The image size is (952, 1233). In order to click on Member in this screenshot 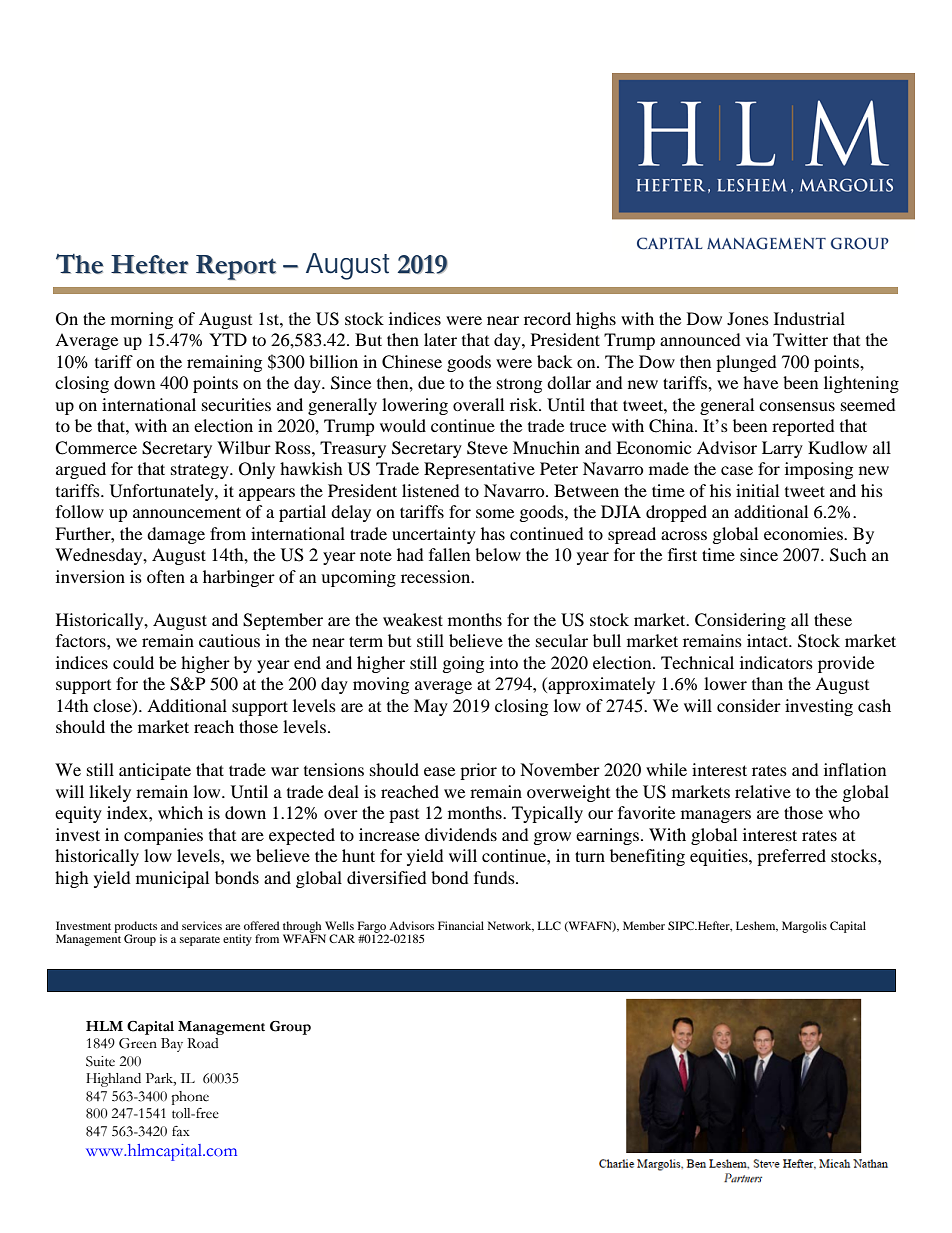, I will do `click(644, 925)`.
